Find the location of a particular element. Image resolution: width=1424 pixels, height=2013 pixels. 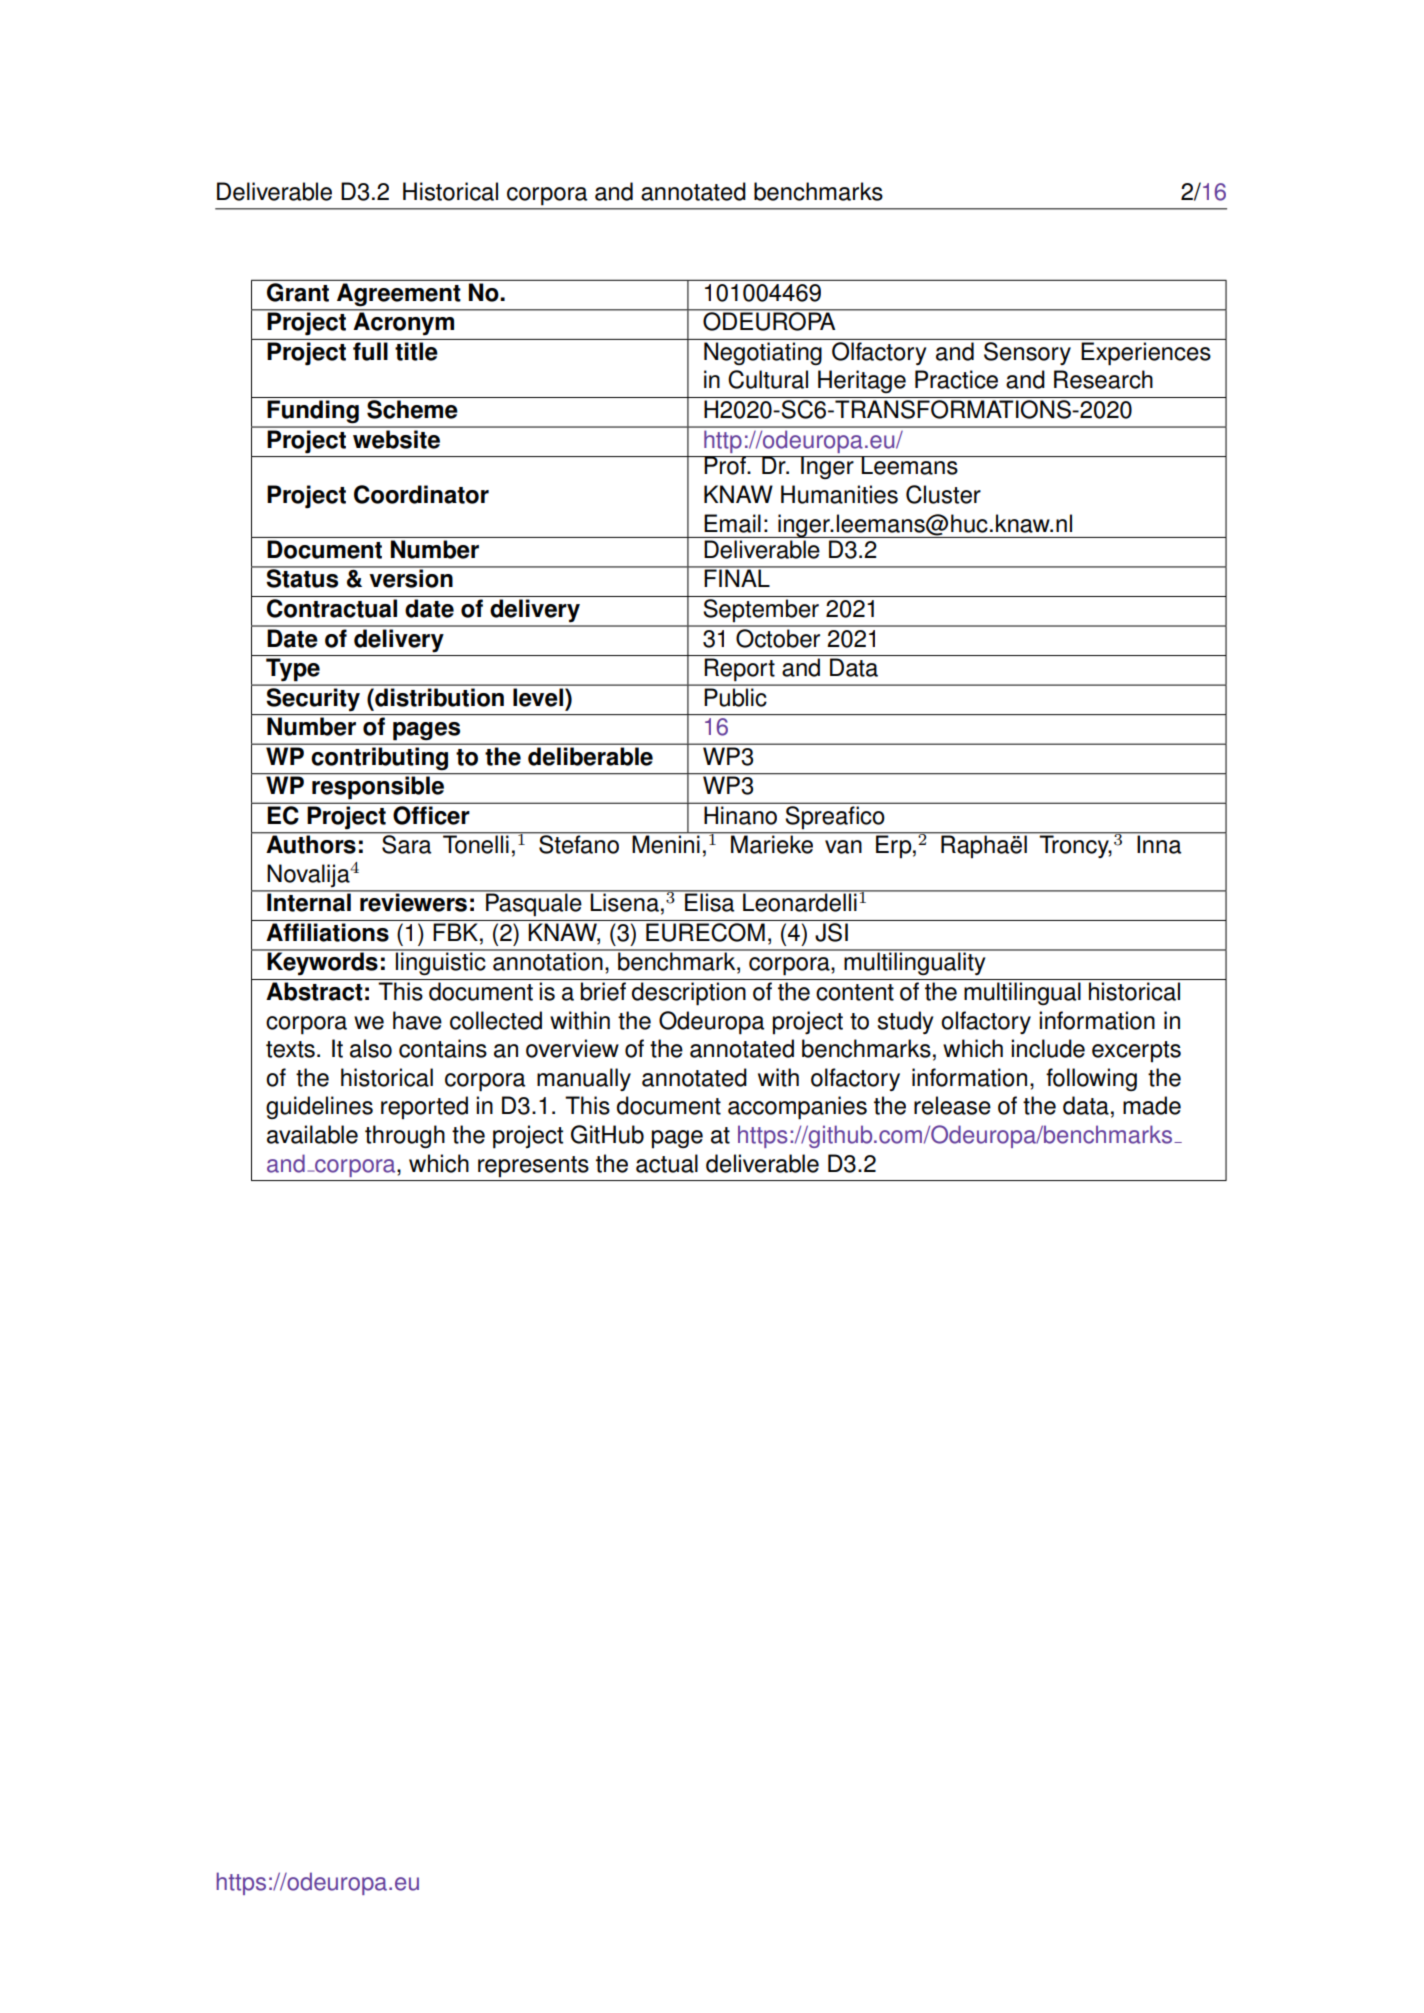

Sensory is located at coordinates (1027, 353).
